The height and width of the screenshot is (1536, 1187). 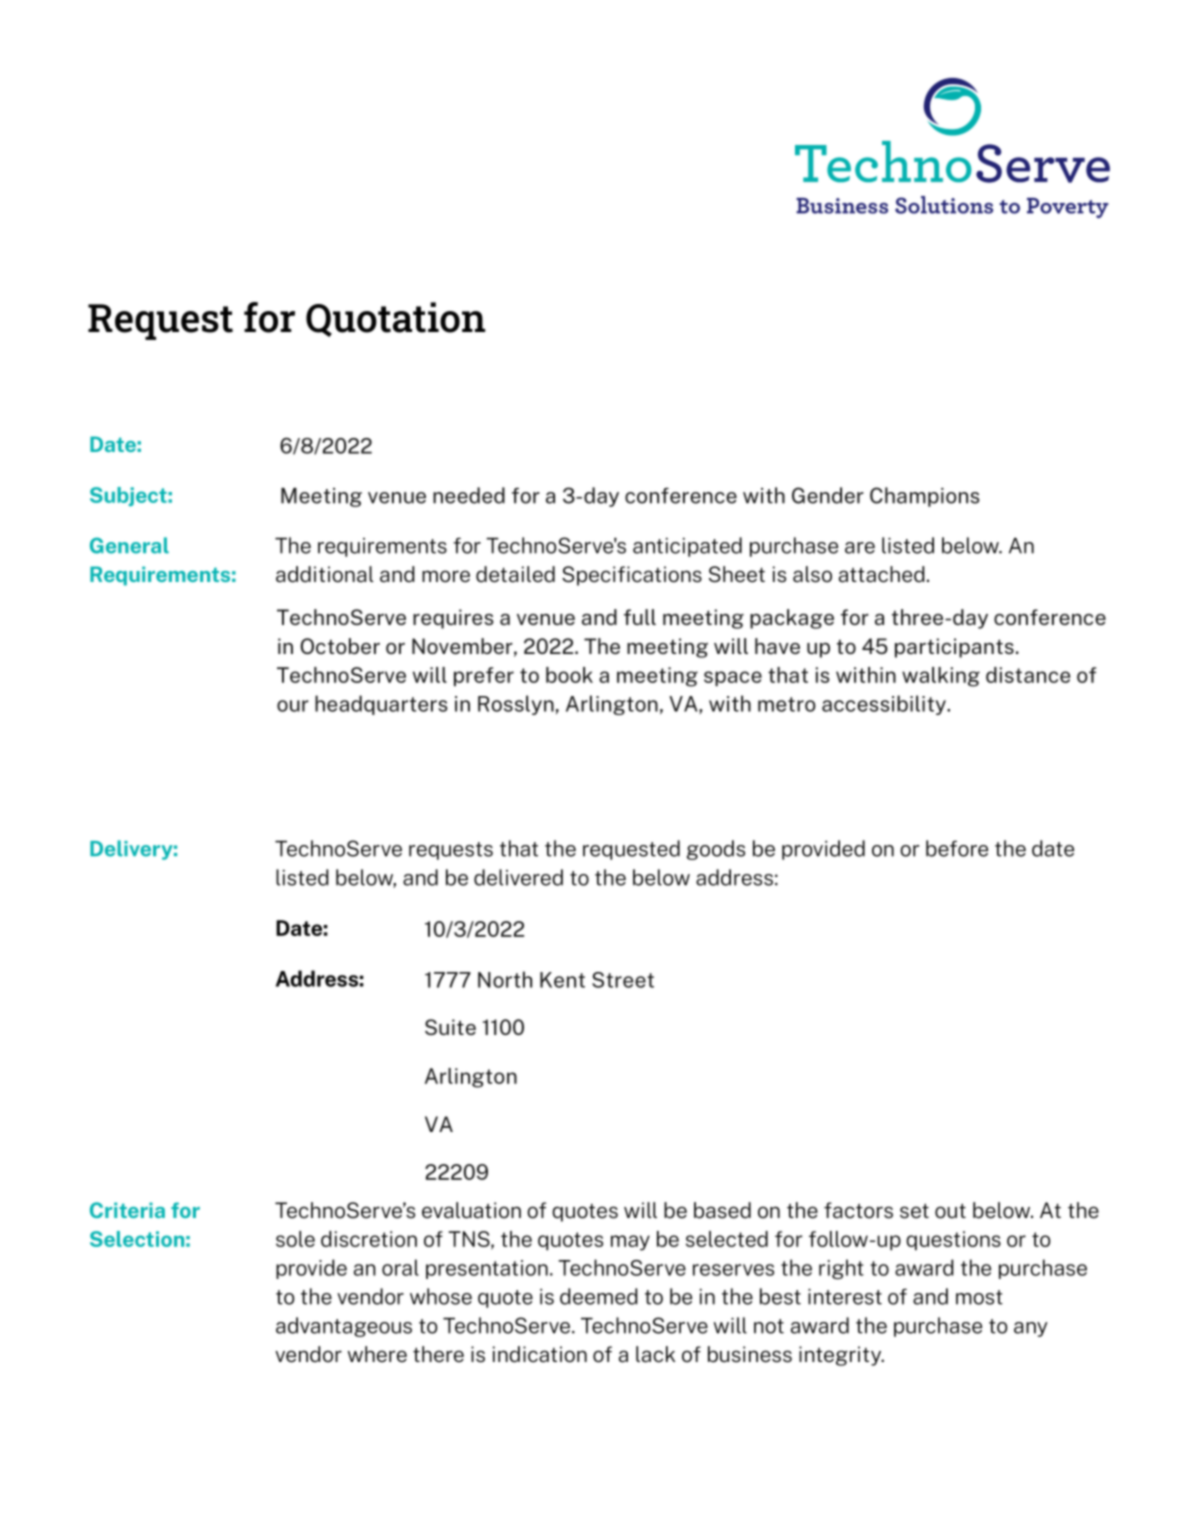 What do you see at coordinates (569, 675) in the screenshot?
I see `book` at bounding box center [569, 675].
